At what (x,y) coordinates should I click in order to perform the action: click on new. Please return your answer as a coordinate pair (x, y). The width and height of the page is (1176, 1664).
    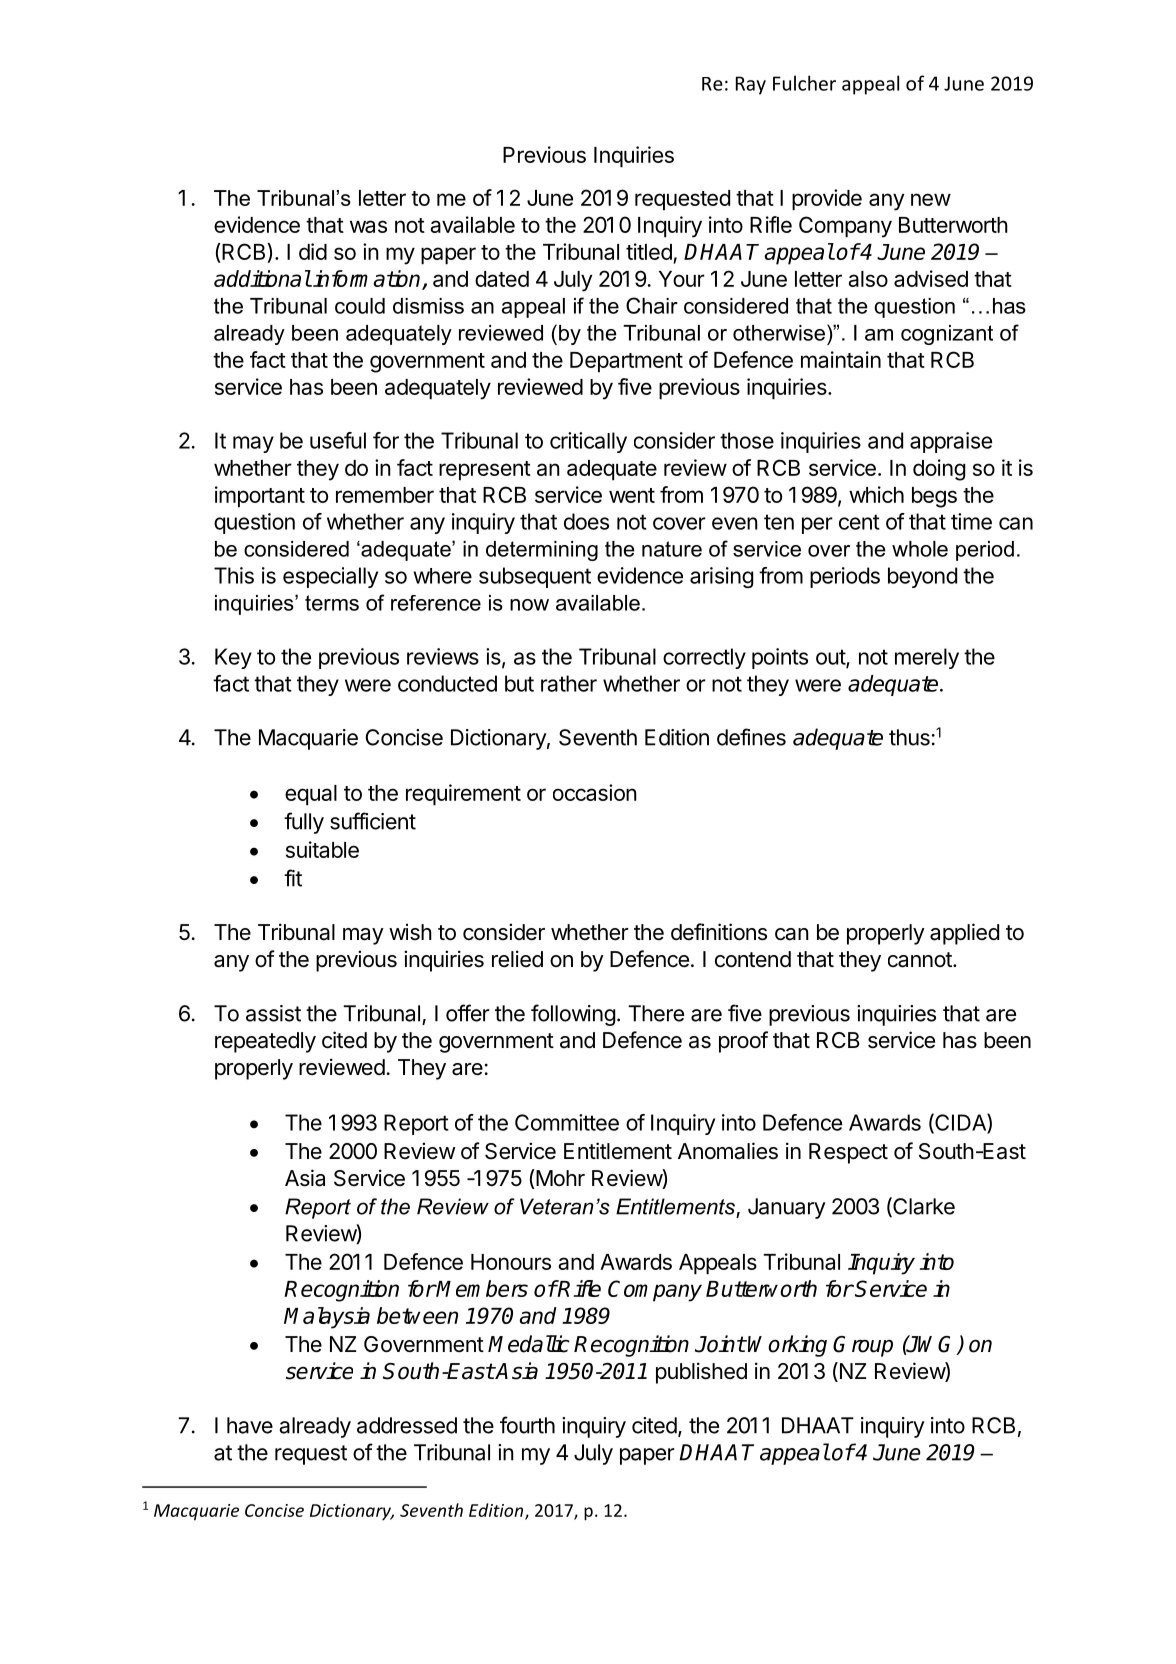
    Looking at the image, I should click on (931, 199).
